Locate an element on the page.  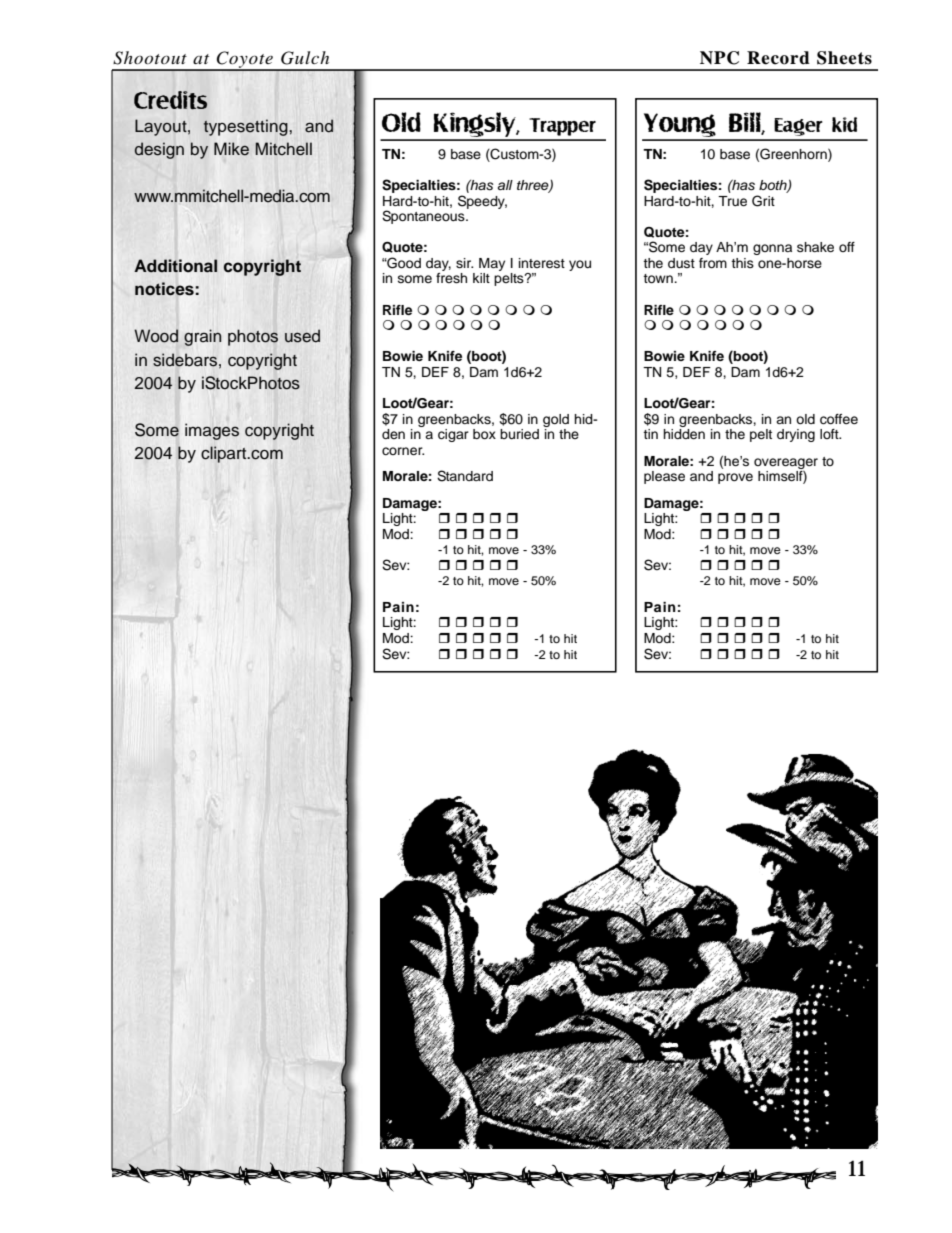
gold is located at coordinates (556, 420).
